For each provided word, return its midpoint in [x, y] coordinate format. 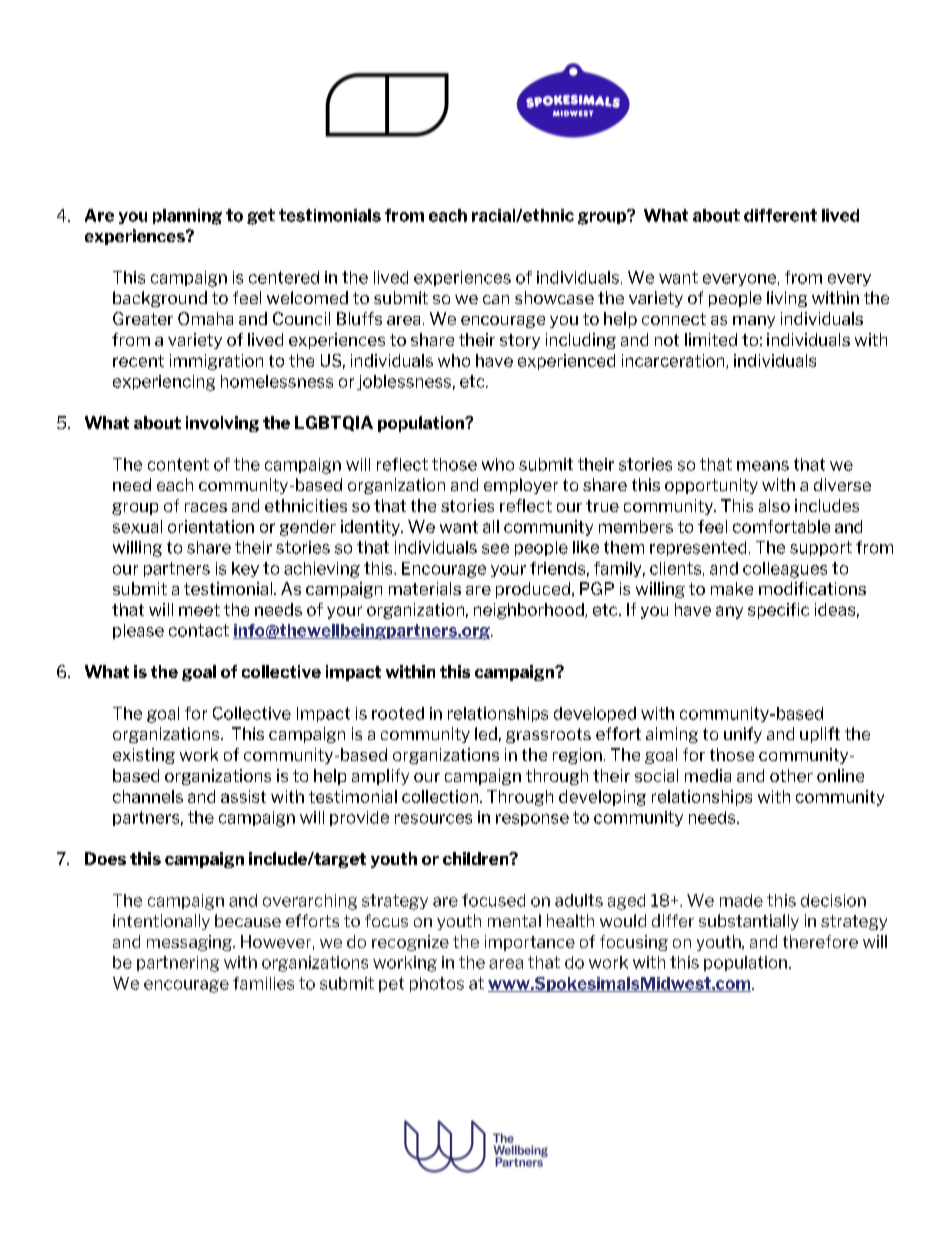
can [496, 299]
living [787, 299]
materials [425, 588]
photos [437, 984]
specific [778, 611]
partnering [178, 964]
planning [187, 217]
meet [199, 610]
